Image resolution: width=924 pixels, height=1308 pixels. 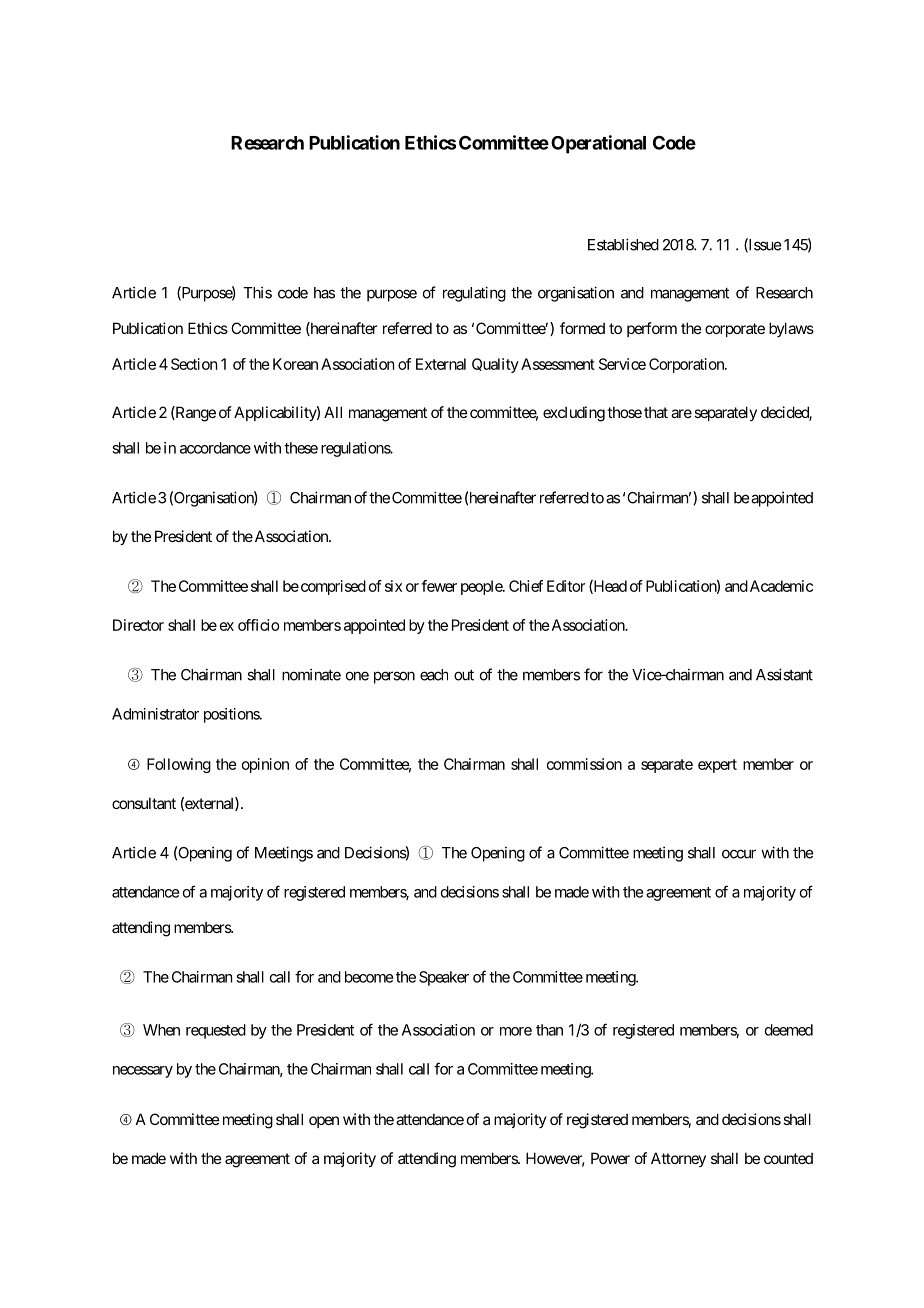 I want to click on Section, so click(x=194, y=364).
